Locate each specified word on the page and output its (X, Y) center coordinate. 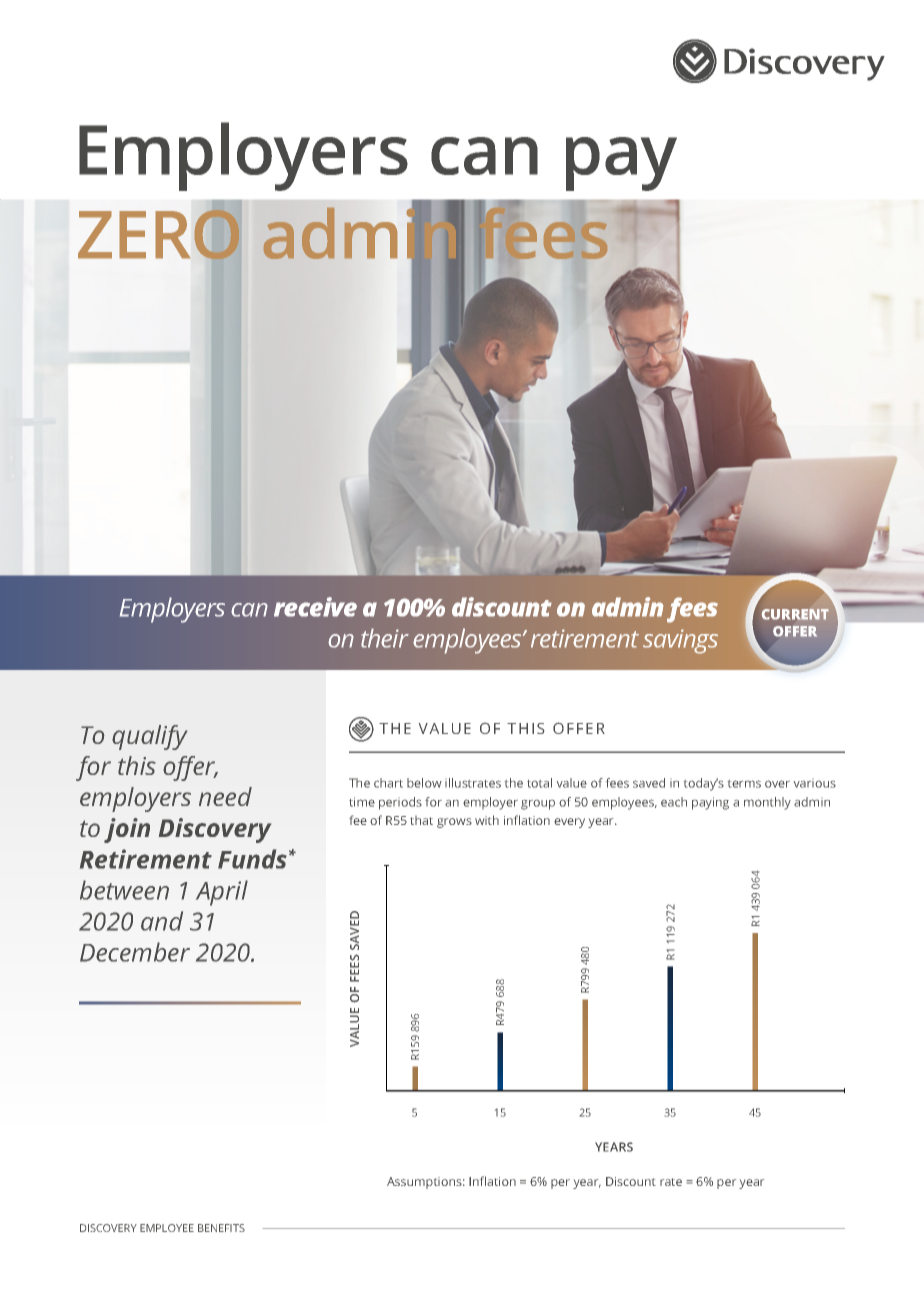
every (569, 823)
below (424, 783)
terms (744, 784)
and (162, 921)
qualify (149, 737)
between (124, 890)
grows (454, 823)
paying (710, 803)
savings (680, 641)
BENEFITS (221, 1228)
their (385, 638)
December (135, 952)
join (127, 830)
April (222, 893)
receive (315, 607)
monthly (767, 803)
